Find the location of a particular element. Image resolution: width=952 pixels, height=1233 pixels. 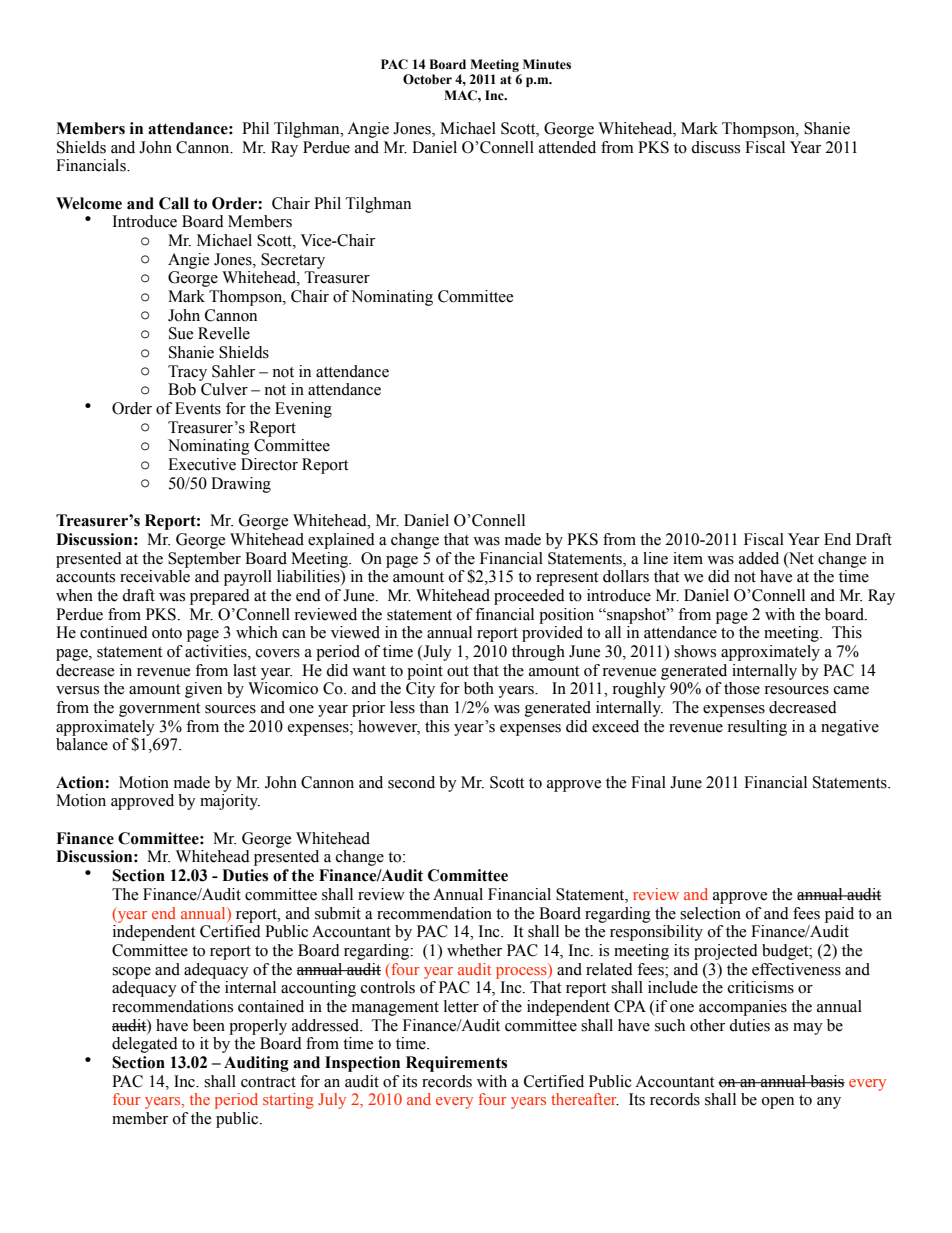

added is located at coordinates (759, 558).
